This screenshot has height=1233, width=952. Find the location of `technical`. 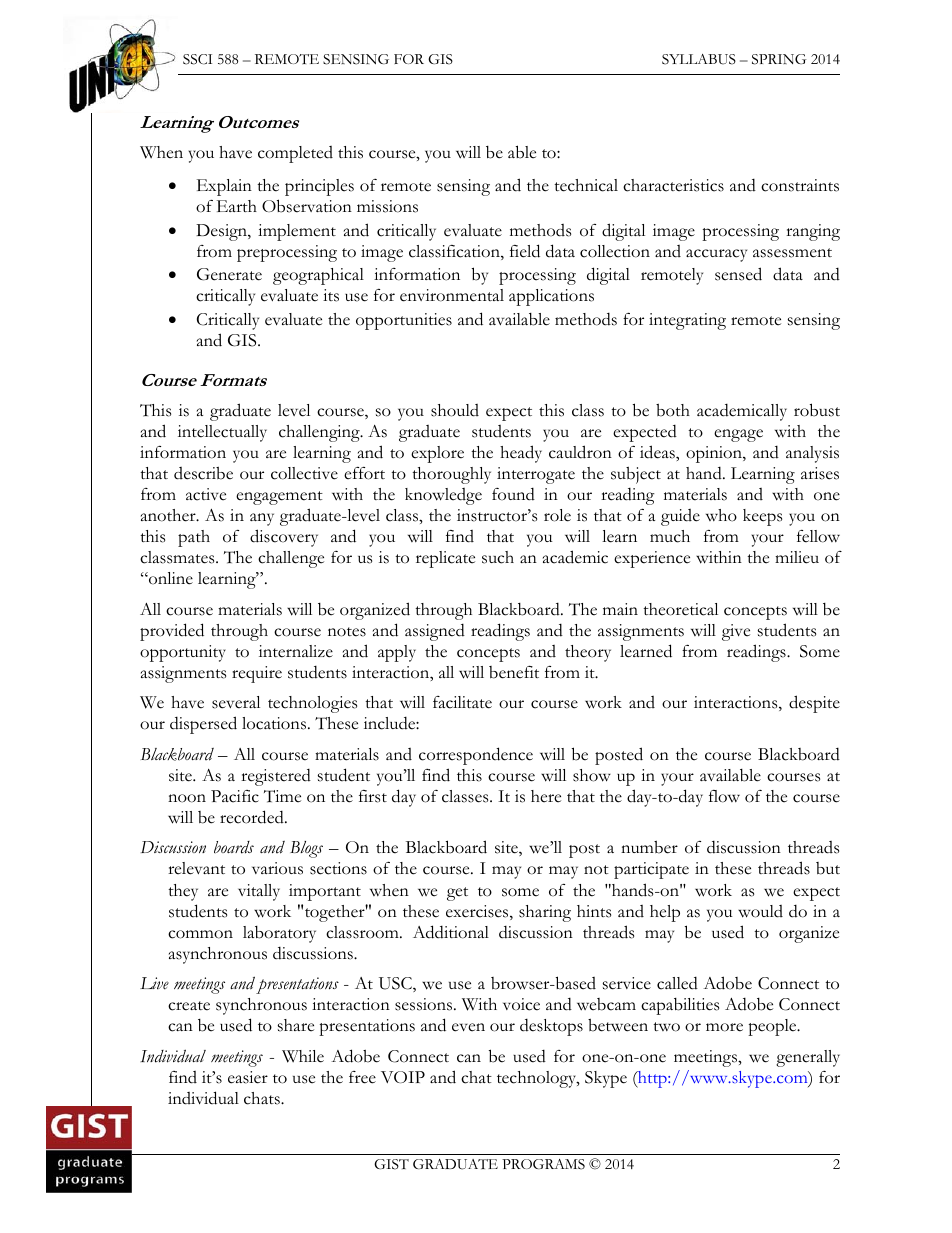

technical is located at coordinates (586, 185).
